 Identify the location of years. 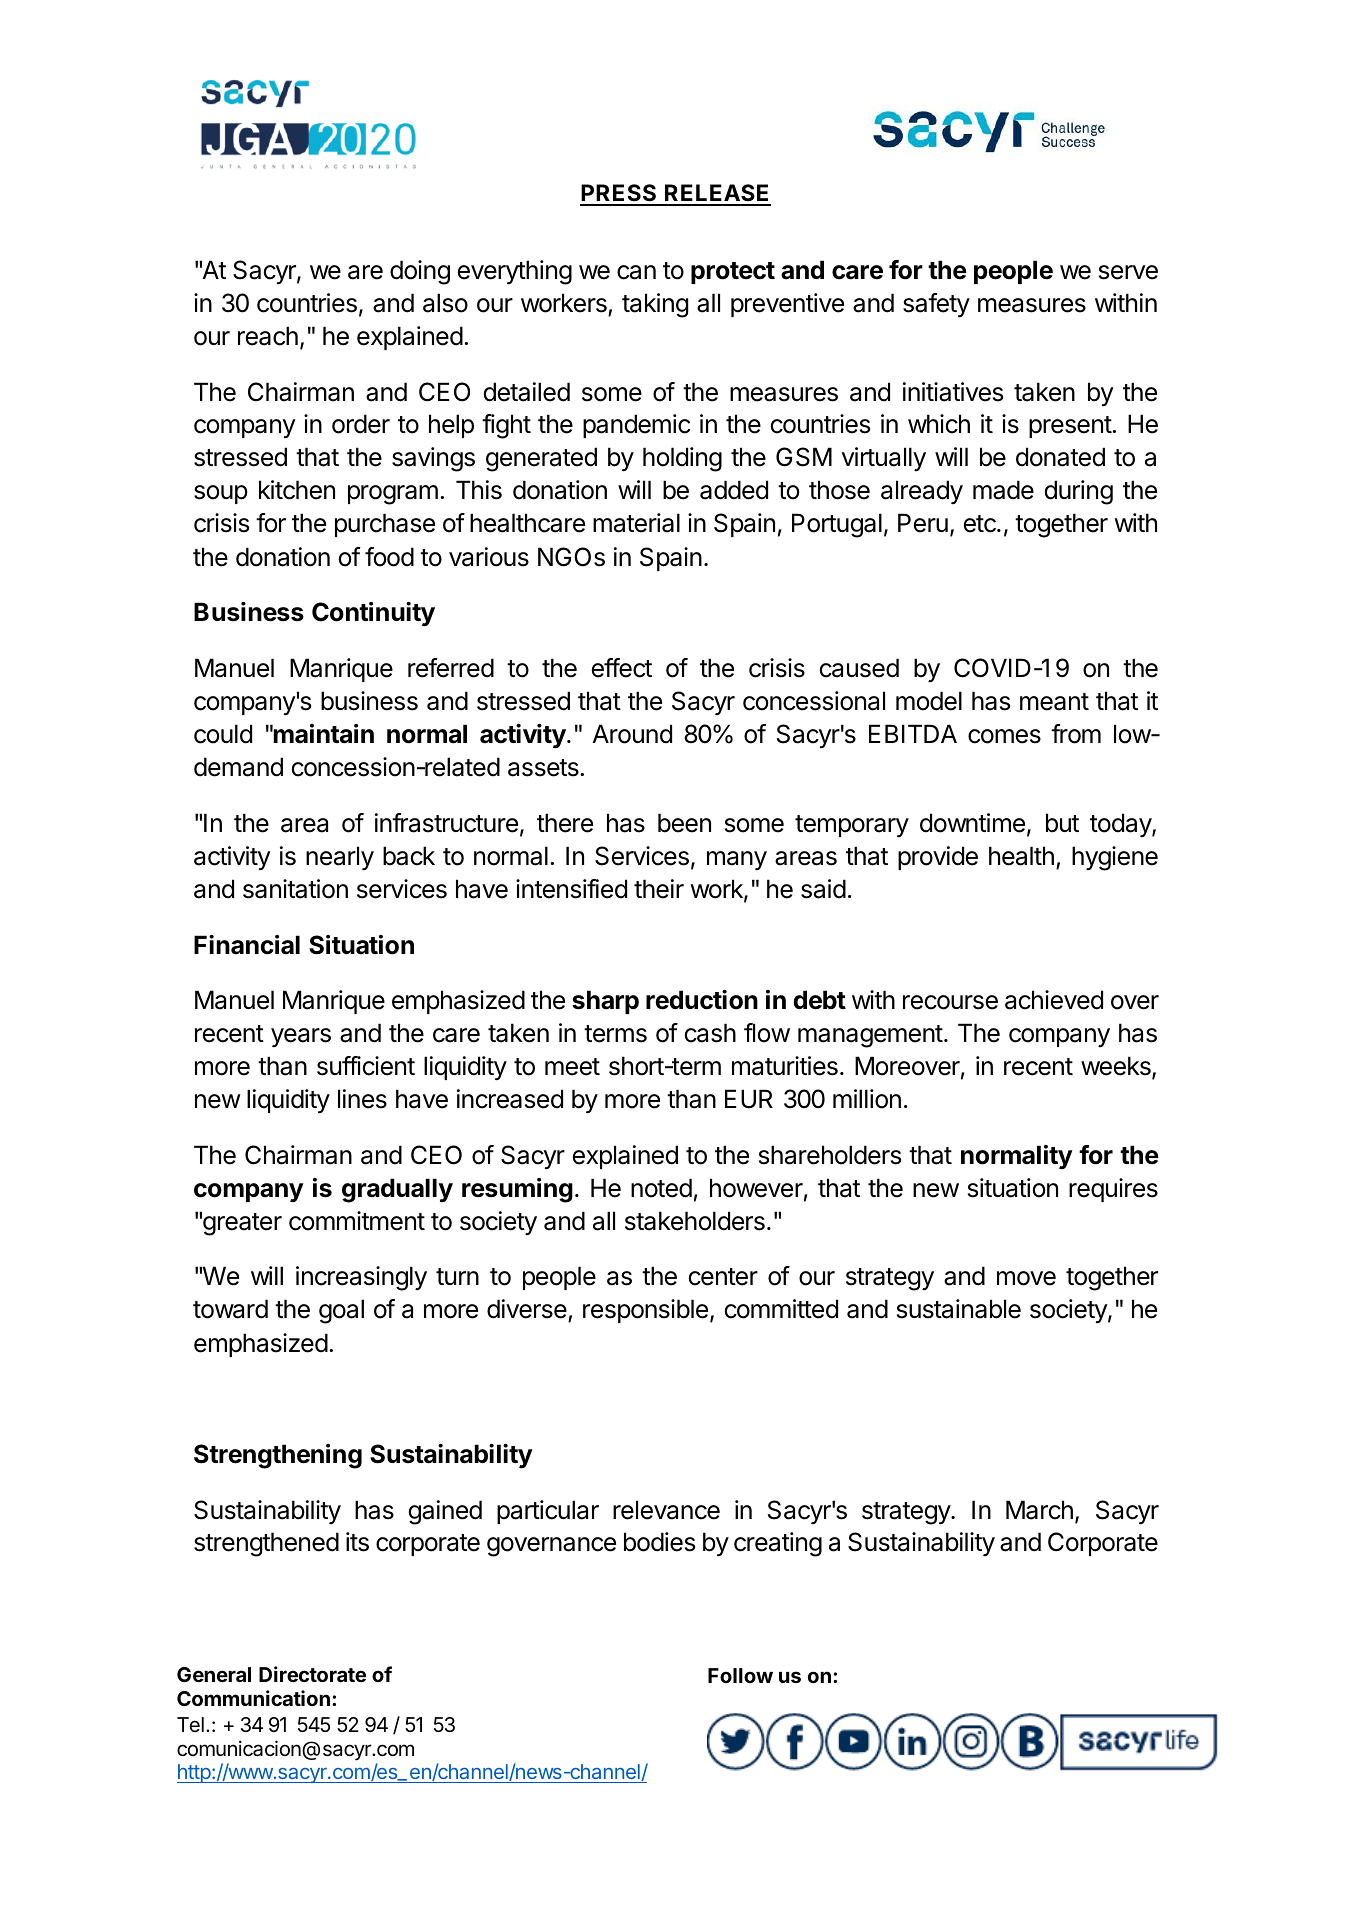
(301, 1037).
